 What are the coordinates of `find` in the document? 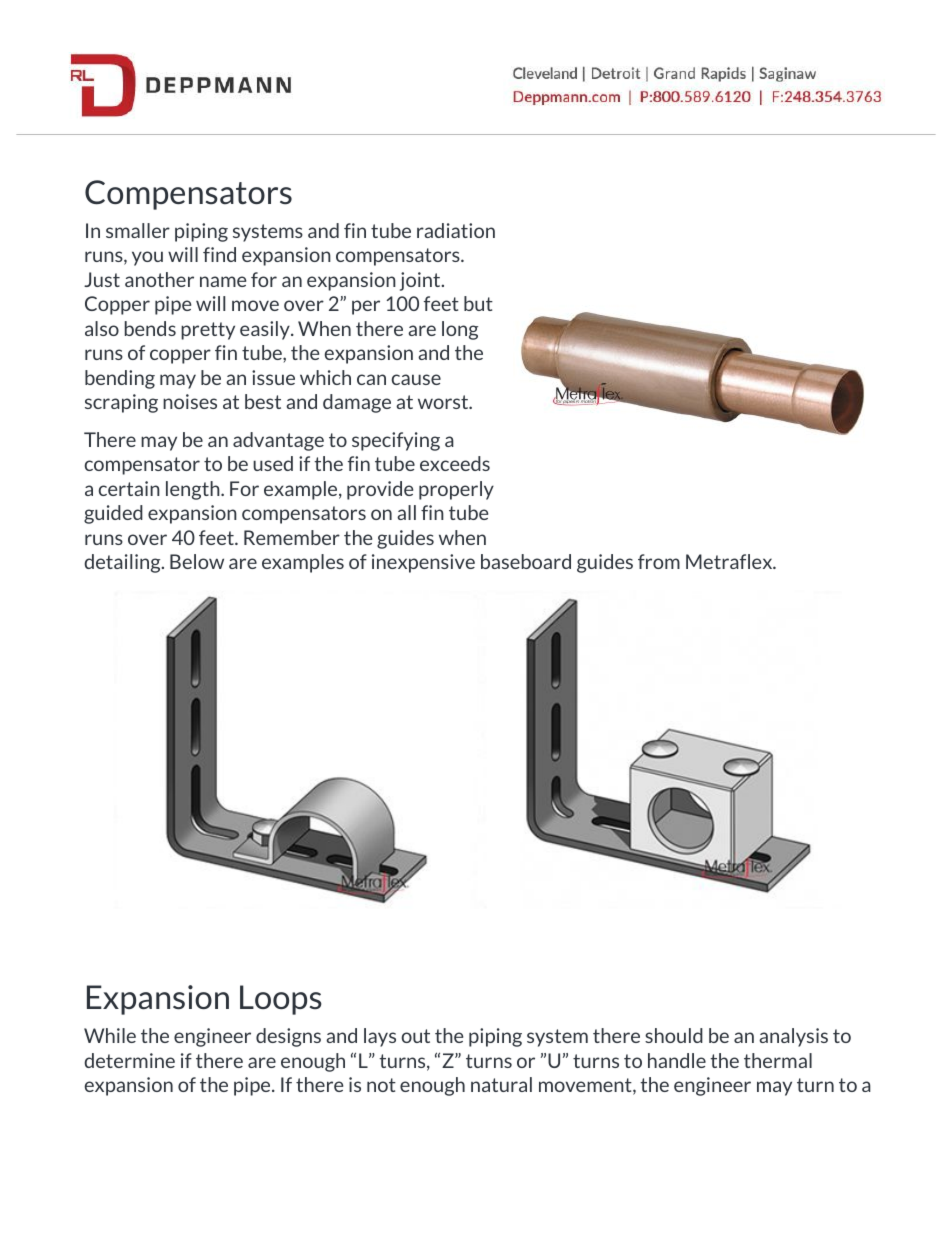 It's located at (219, 254).
